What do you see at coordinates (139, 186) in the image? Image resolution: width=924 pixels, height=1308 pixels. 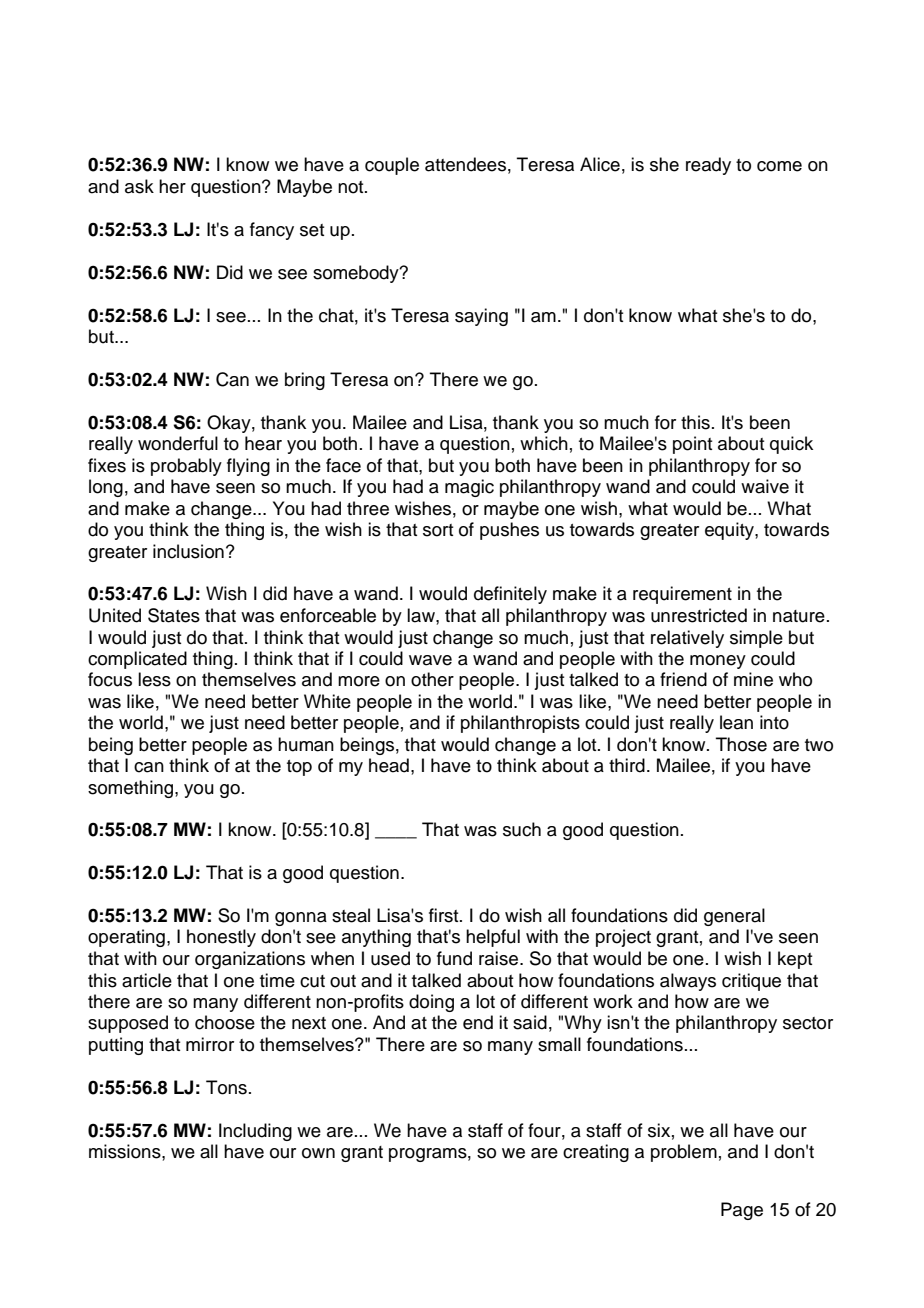 I see `ask` at bounding box center [139, 186].
